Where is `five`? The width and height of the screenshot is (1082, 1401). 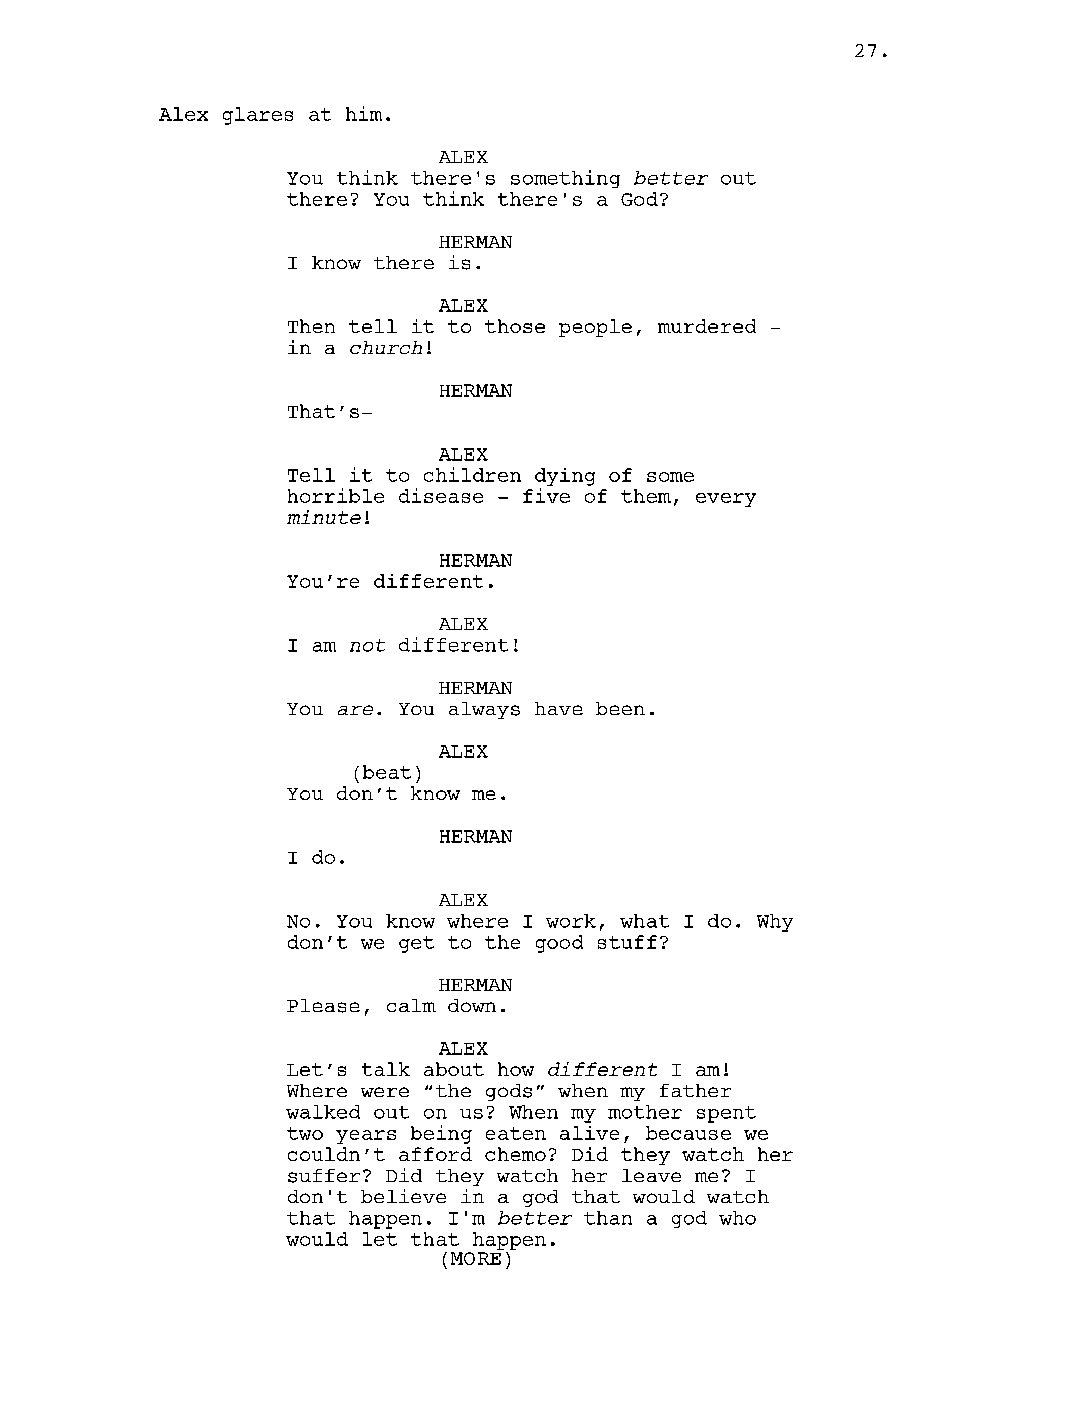 five is located at coordinates (546, 495).
